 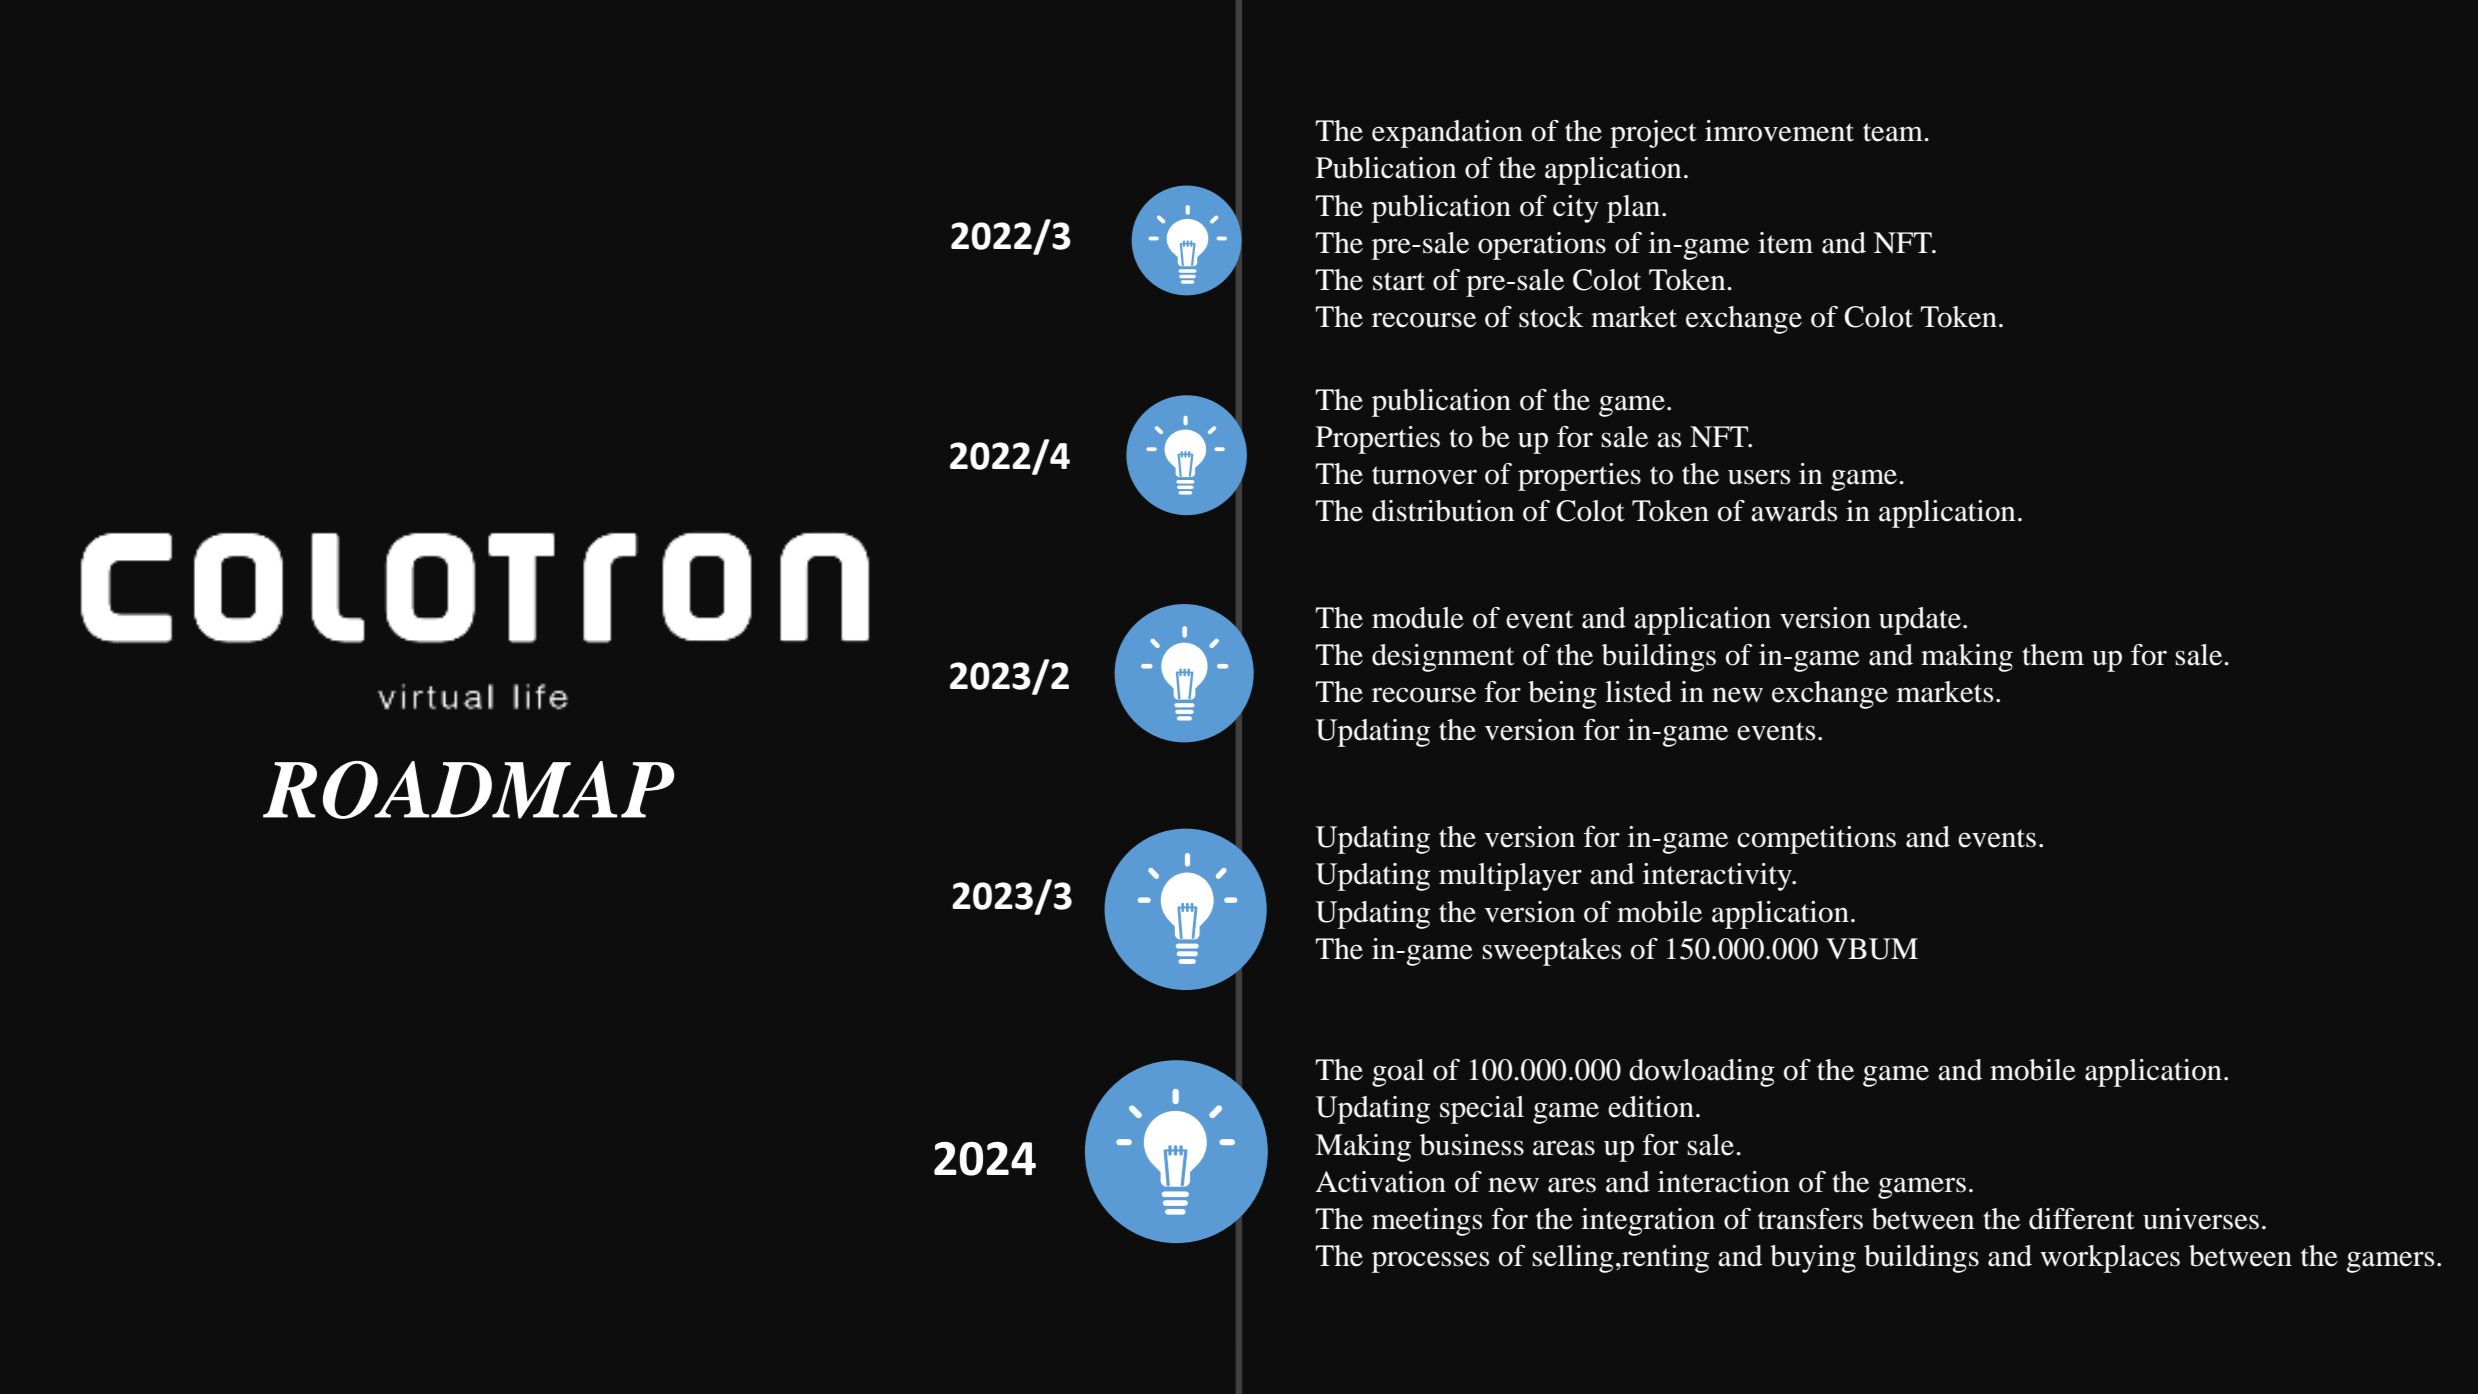 What do you see at coordinates (1381, 1182) in the document?
I see `Activation` at bounding box center [1381, 1182].
